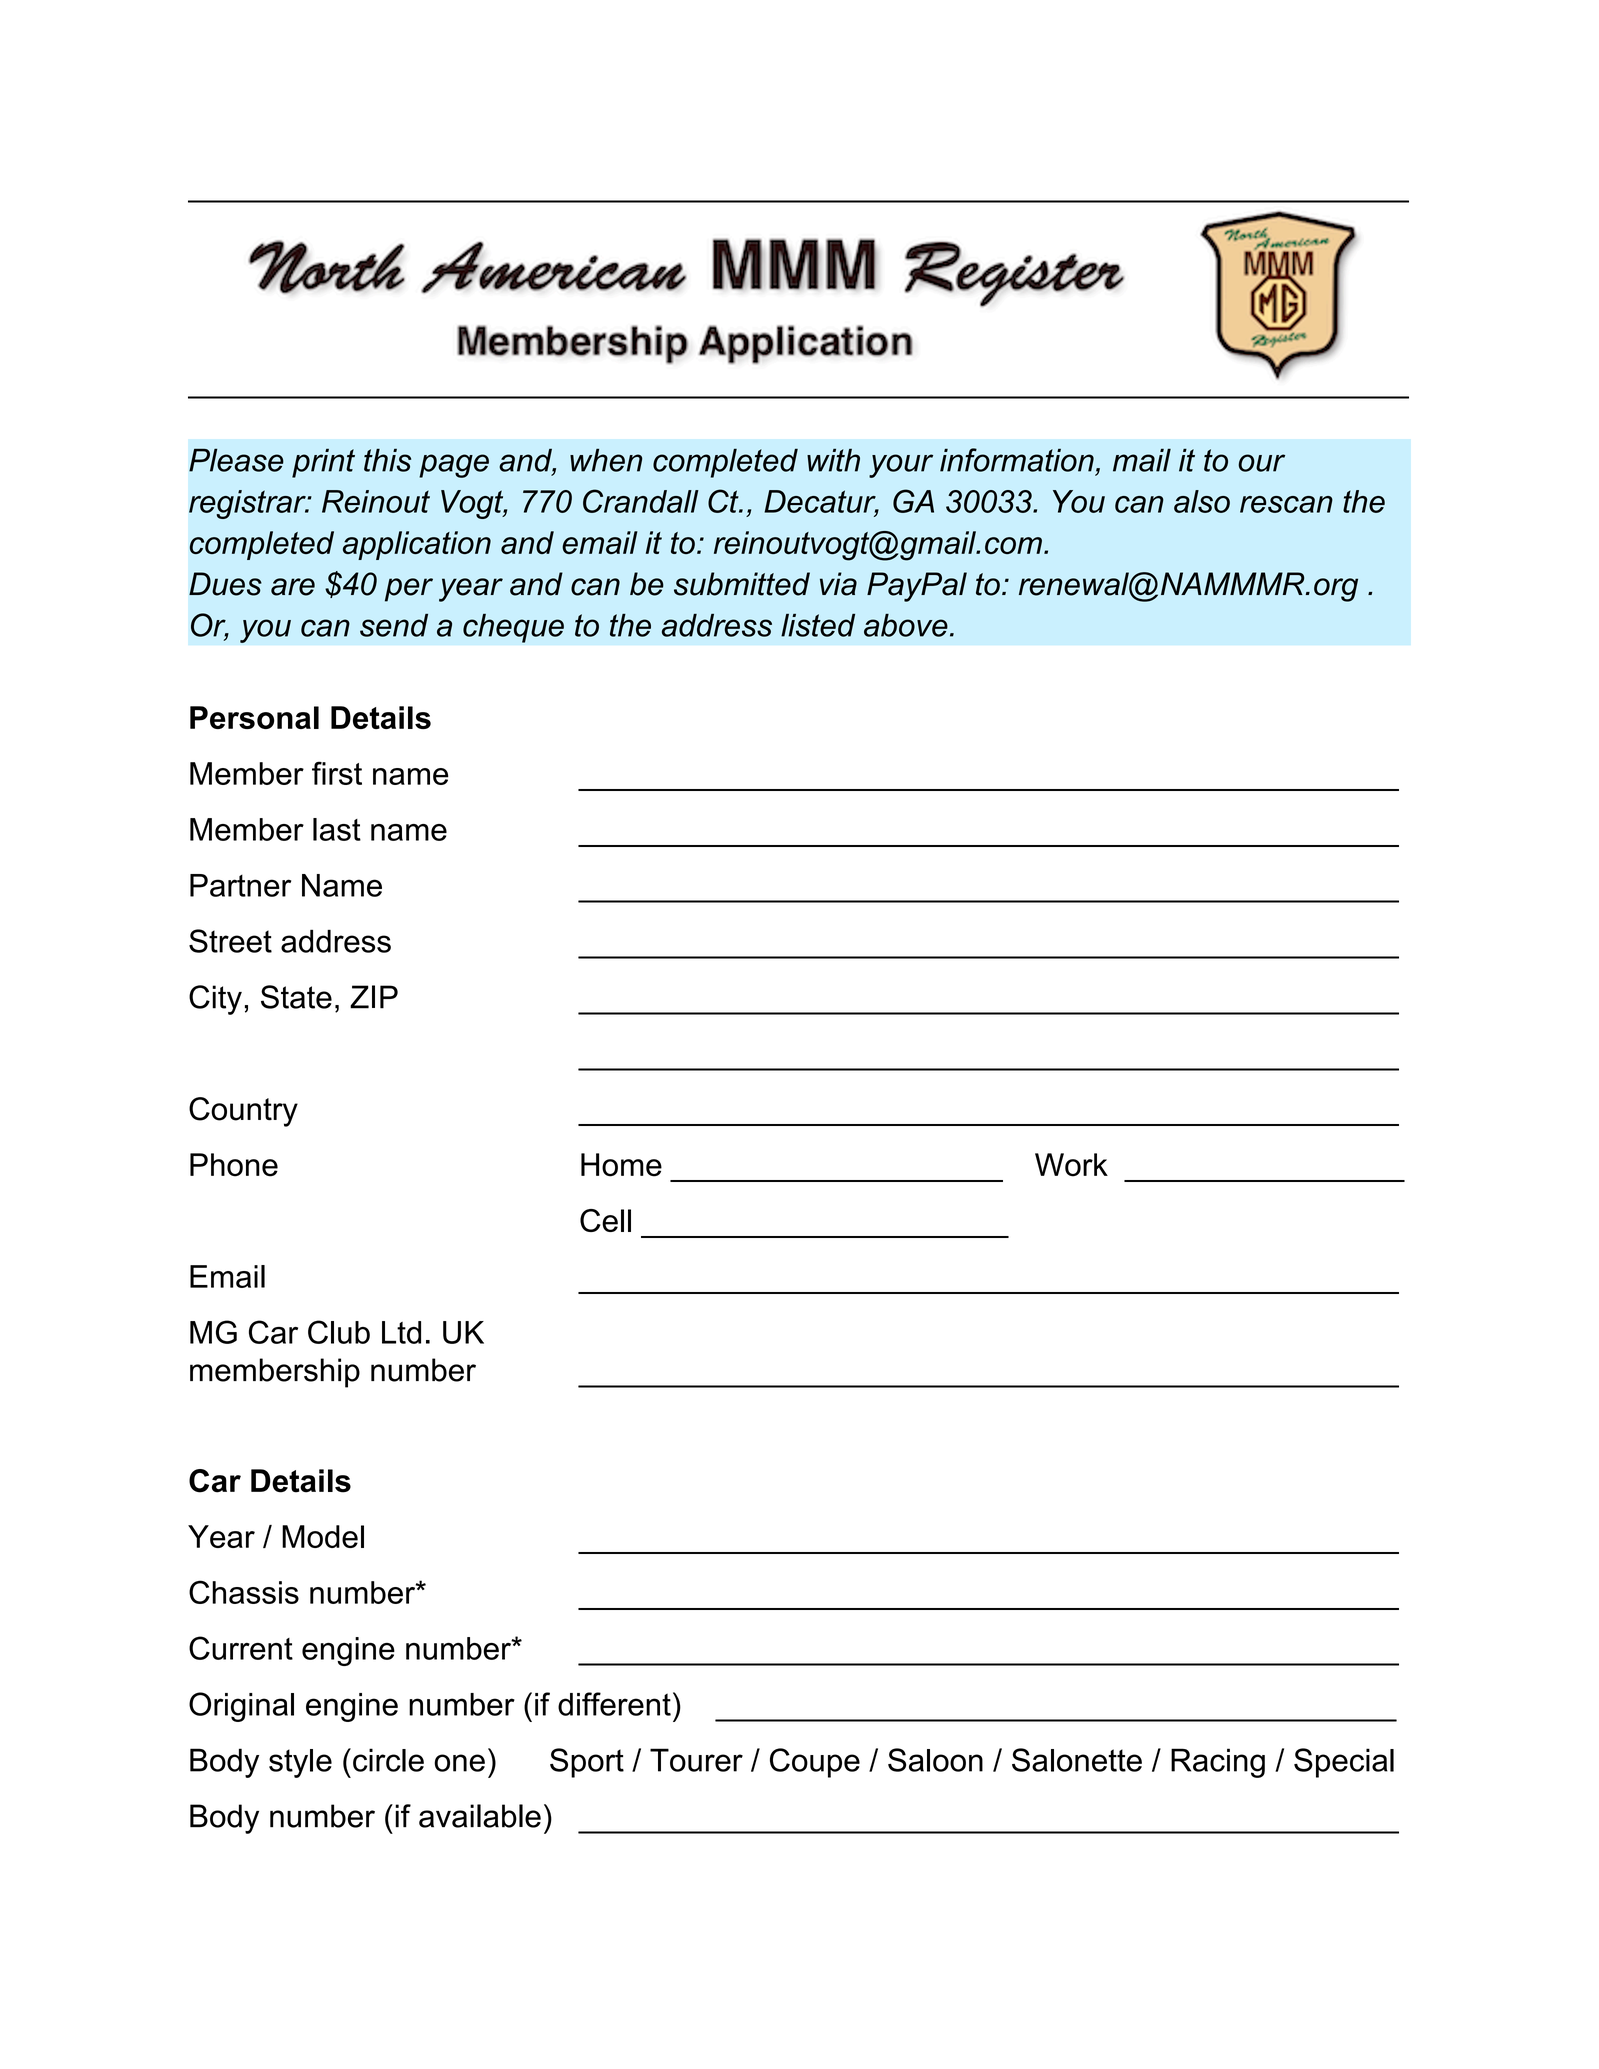 This screenshot has height=2069, width=1599. What do you see at coordinates (621, 1165) in the screenshot?
I see `Home` at bounding box center [621, 1165].
